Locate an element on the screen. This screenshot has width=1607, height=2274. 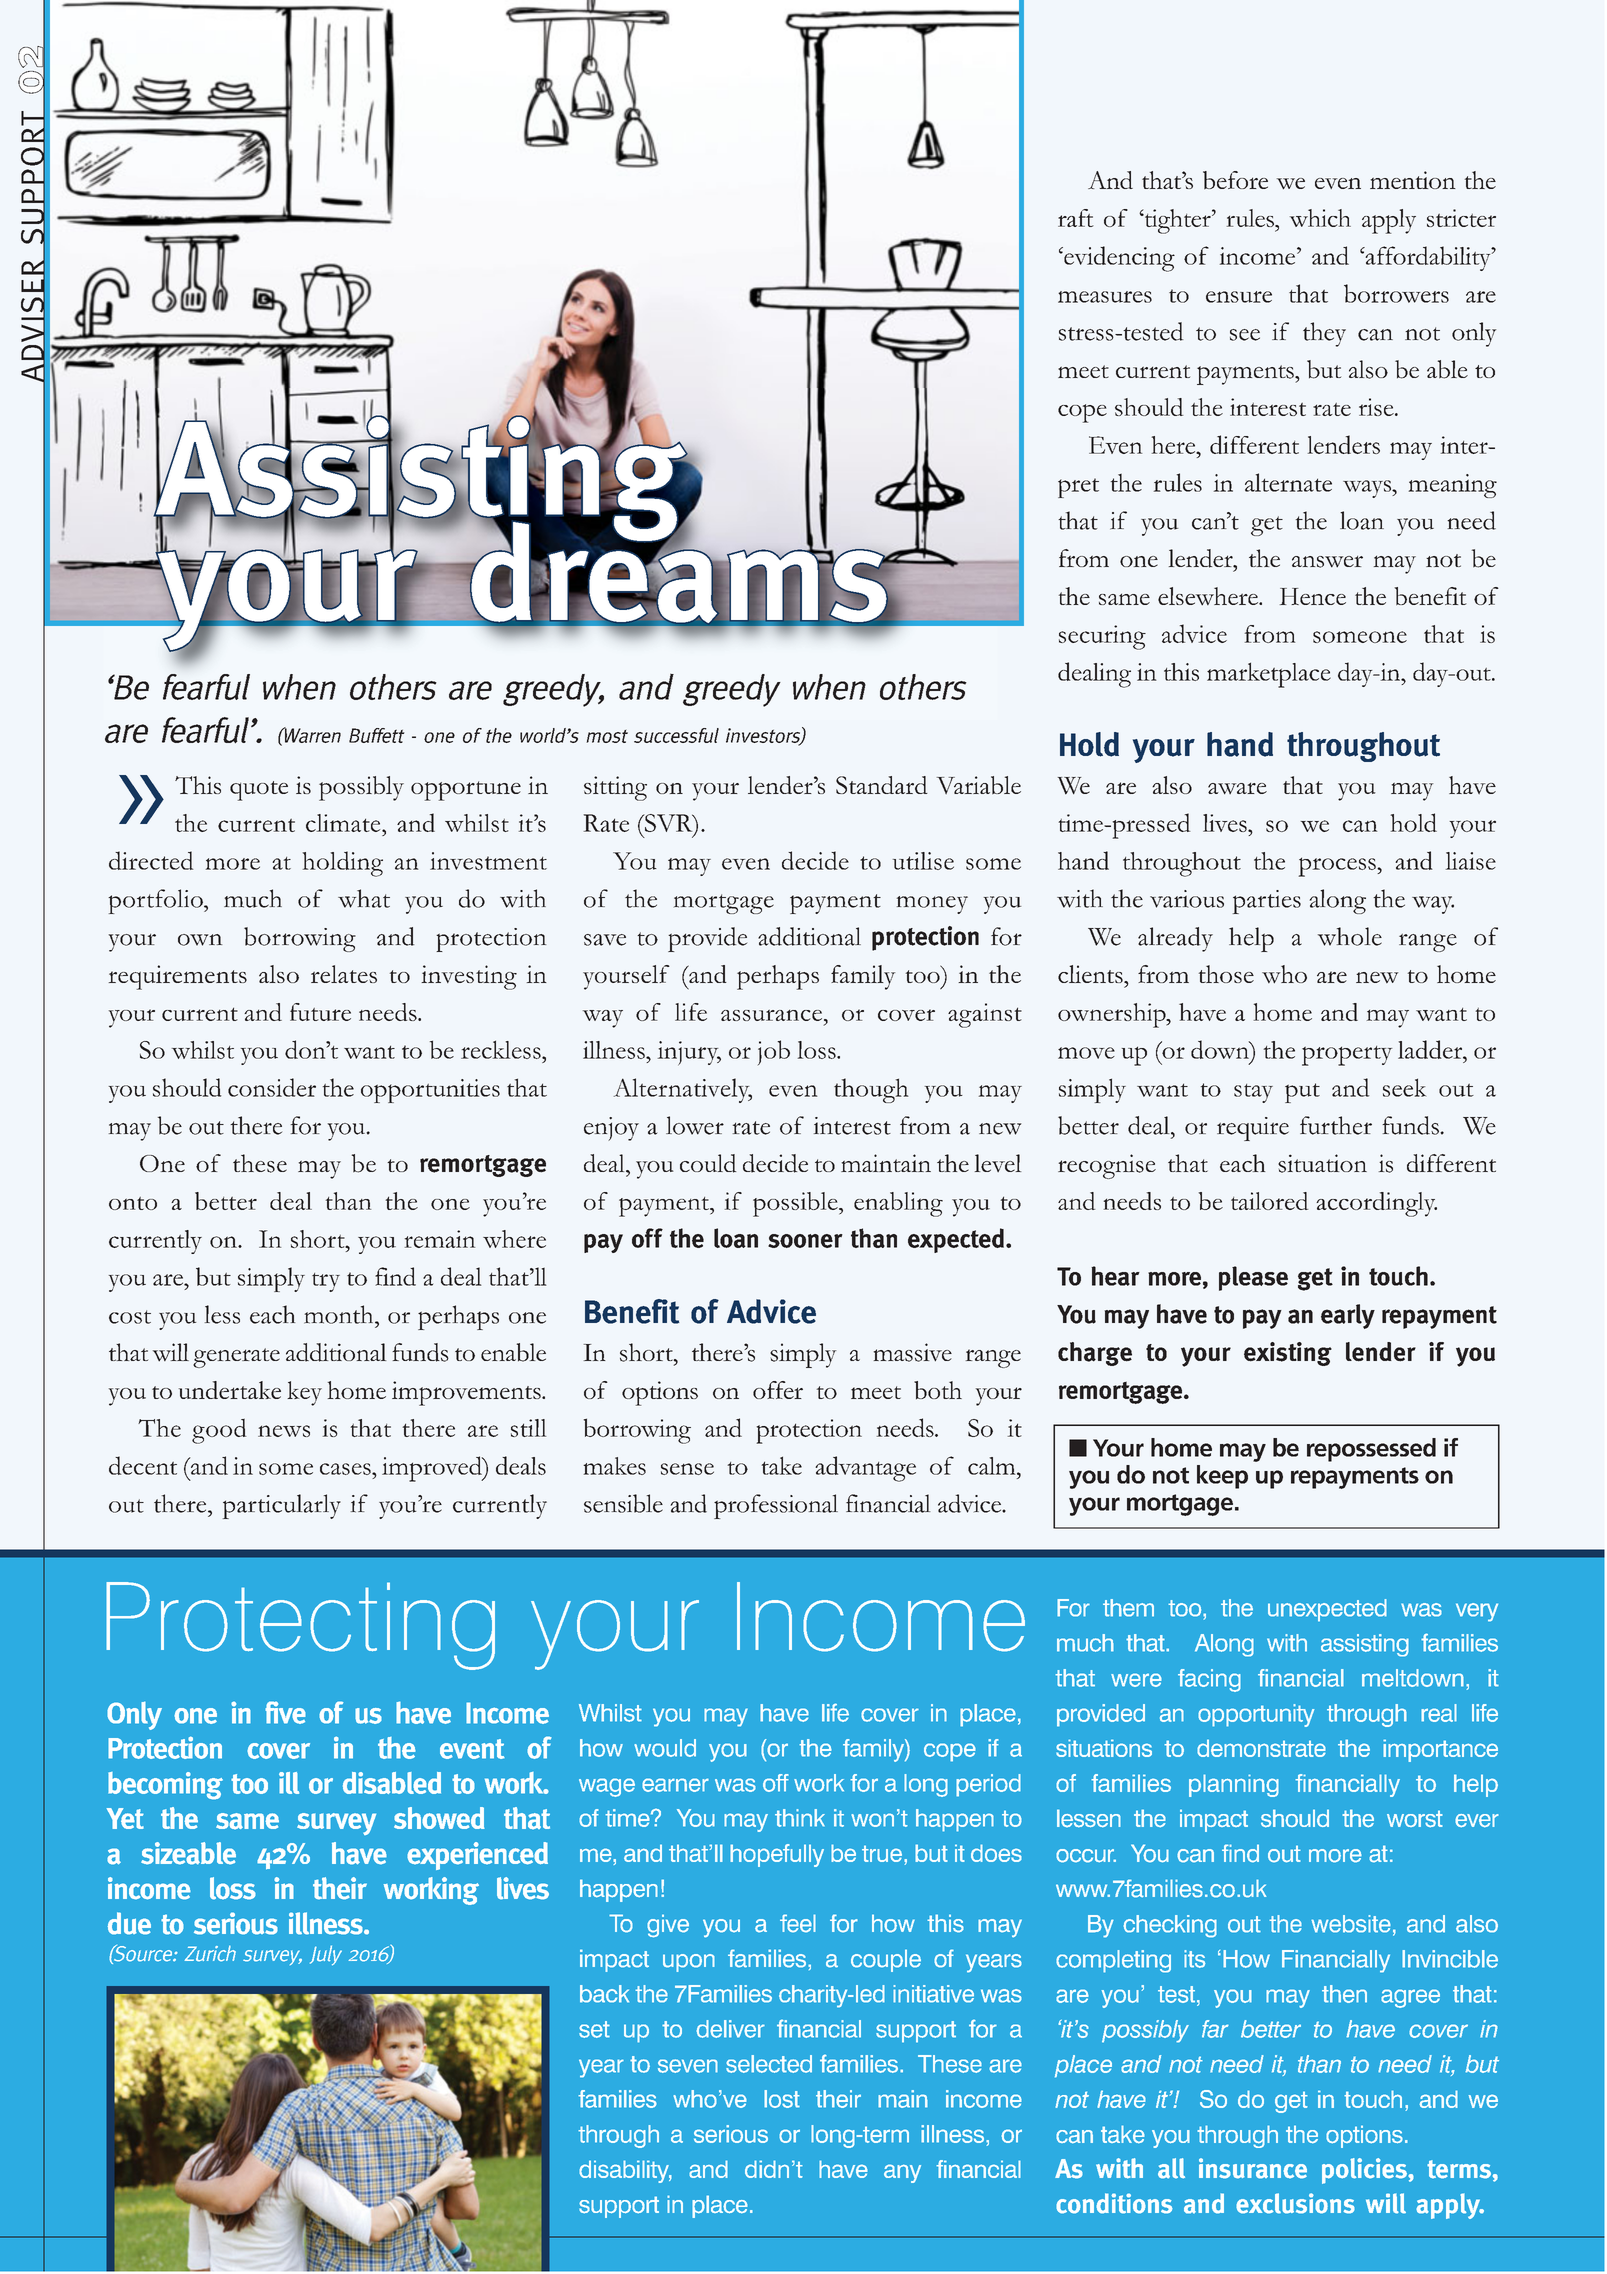
due is located at coordinates (129, 1923).
